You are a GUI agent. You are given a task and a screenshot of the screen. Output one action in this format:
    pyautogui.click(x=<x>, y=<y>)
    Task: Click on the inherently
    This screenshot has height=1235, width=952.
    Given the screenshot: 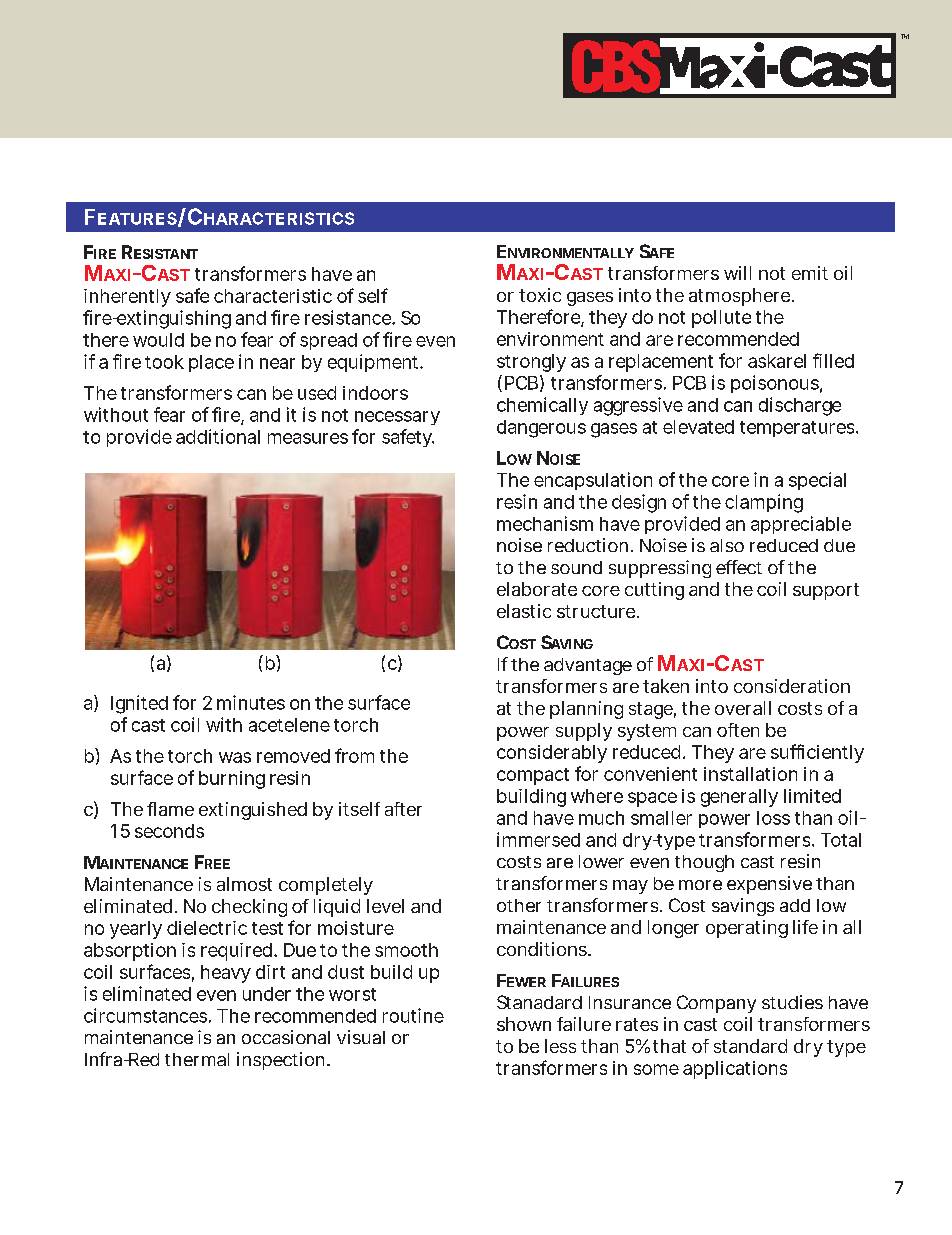 What is the action you would take?
    pyautogui.click(x=127, y=298)
